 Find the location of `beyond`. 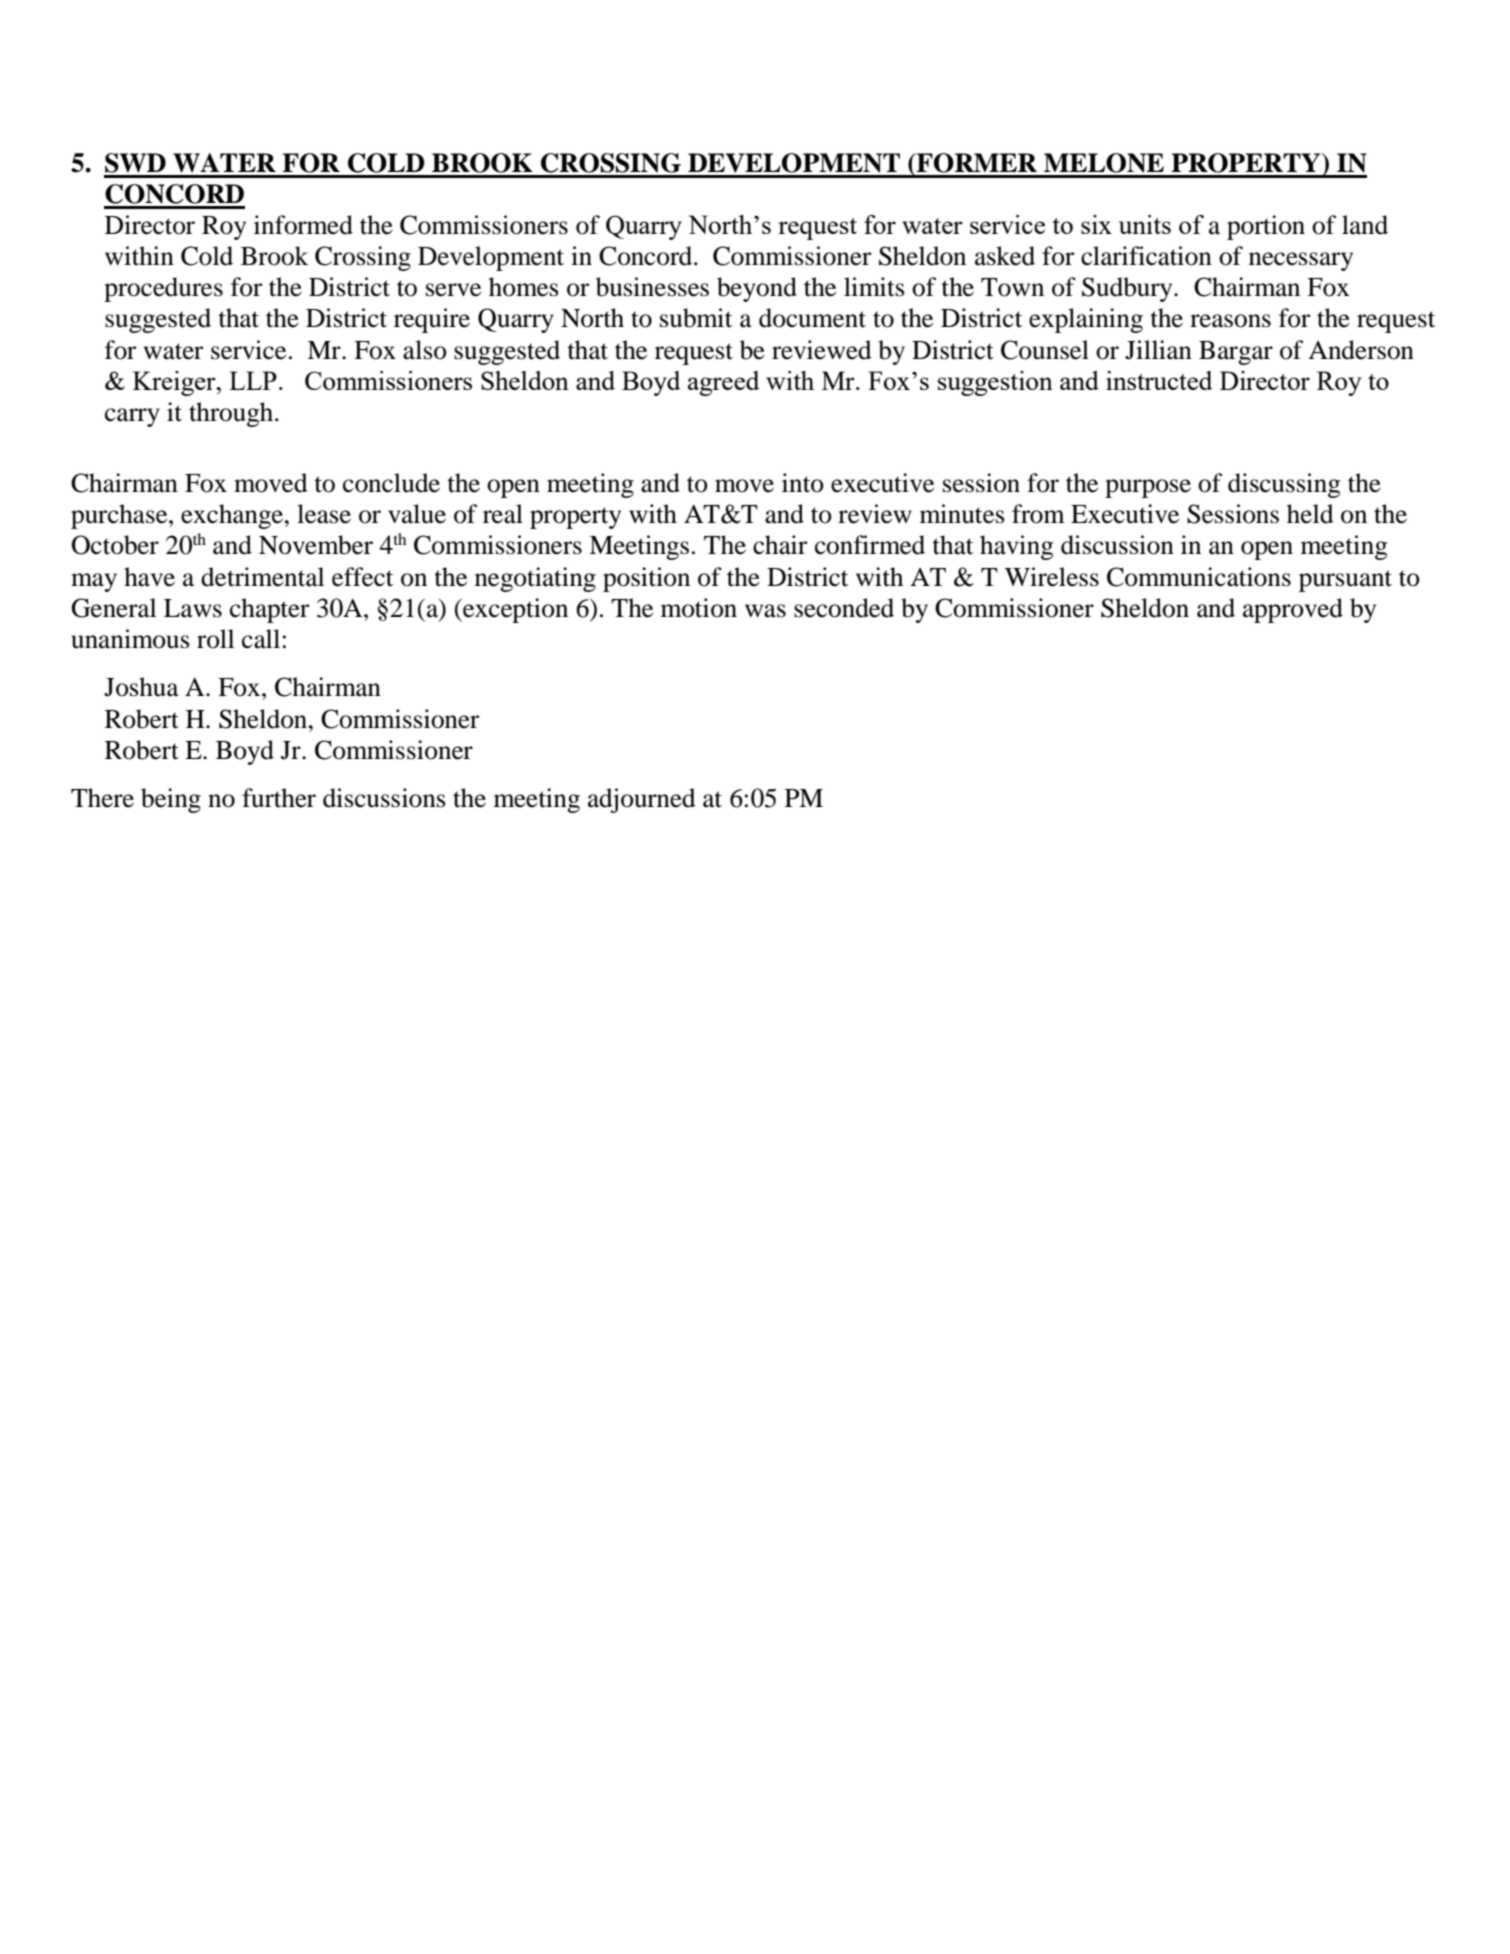

beyond is located at coordinates (757, 289).
